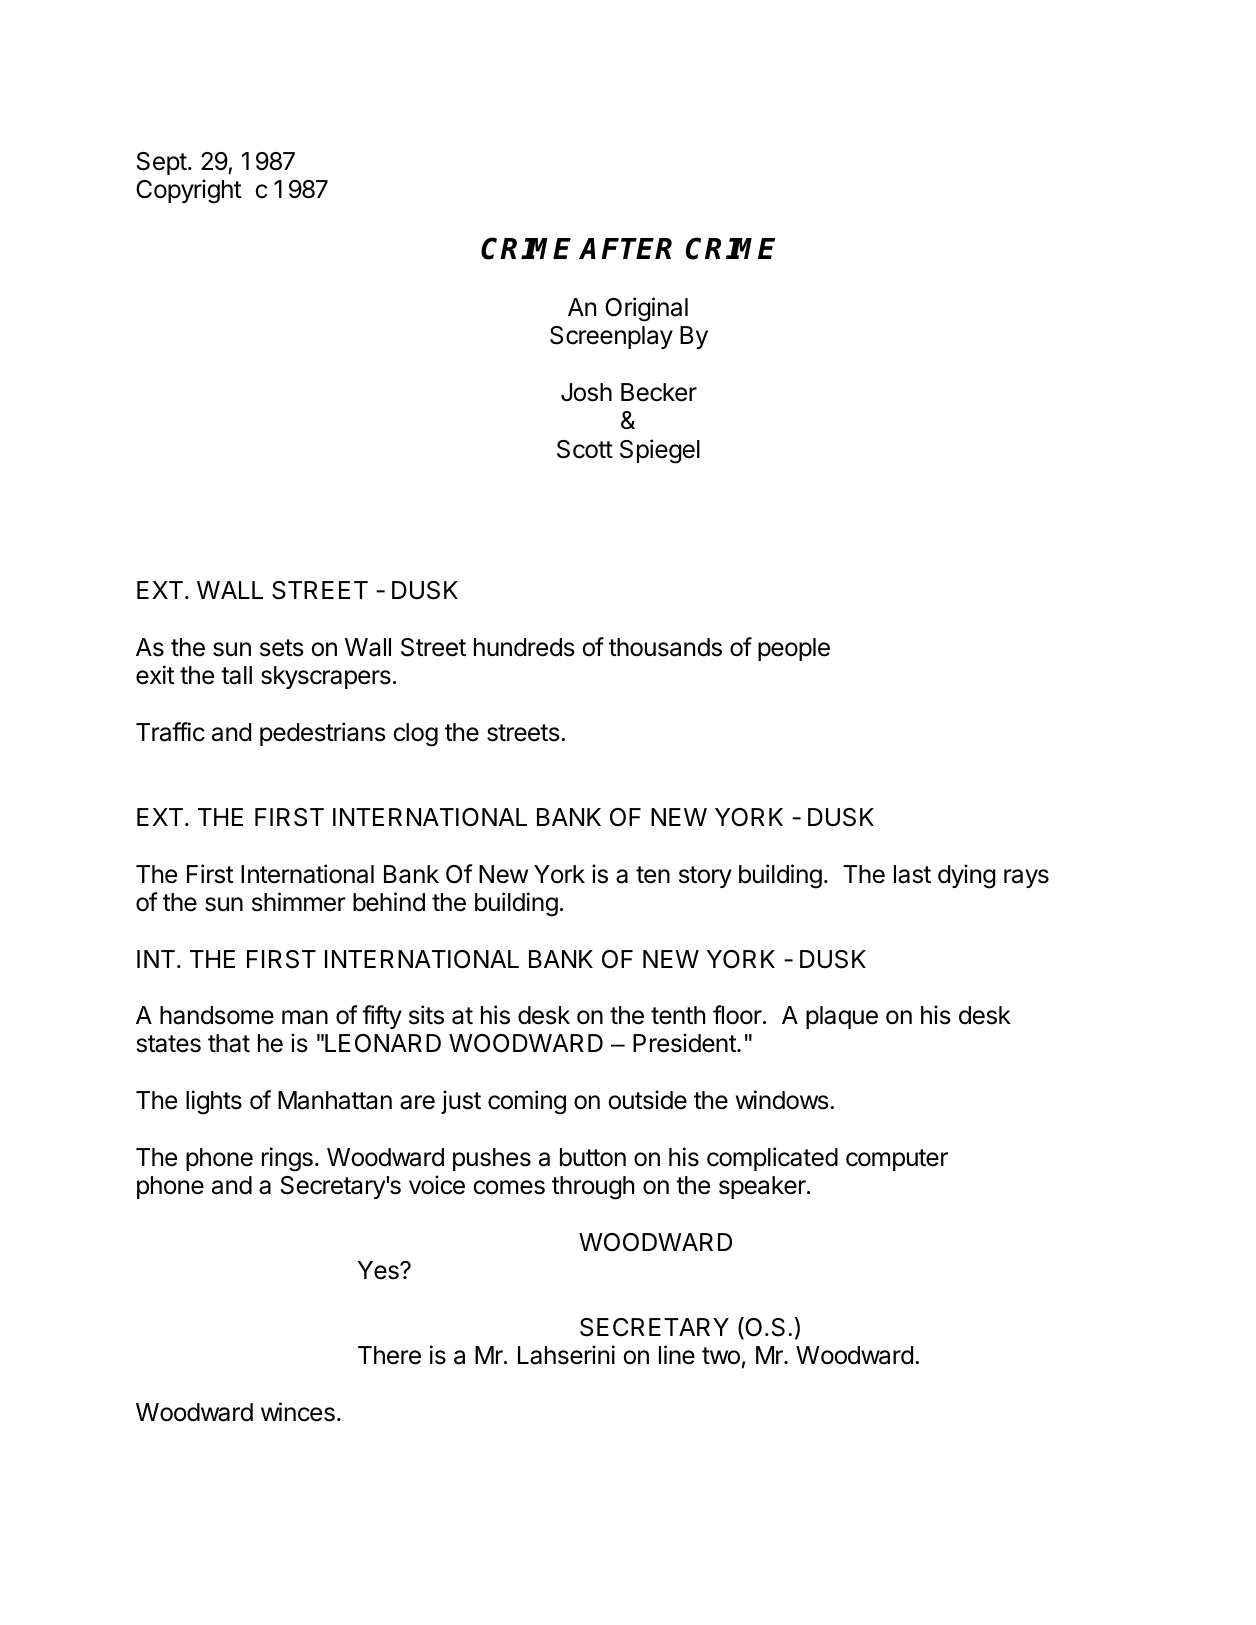 The height and width of the screenshot is (1625, 1256). I want to click on line, so click(677, 1355).
